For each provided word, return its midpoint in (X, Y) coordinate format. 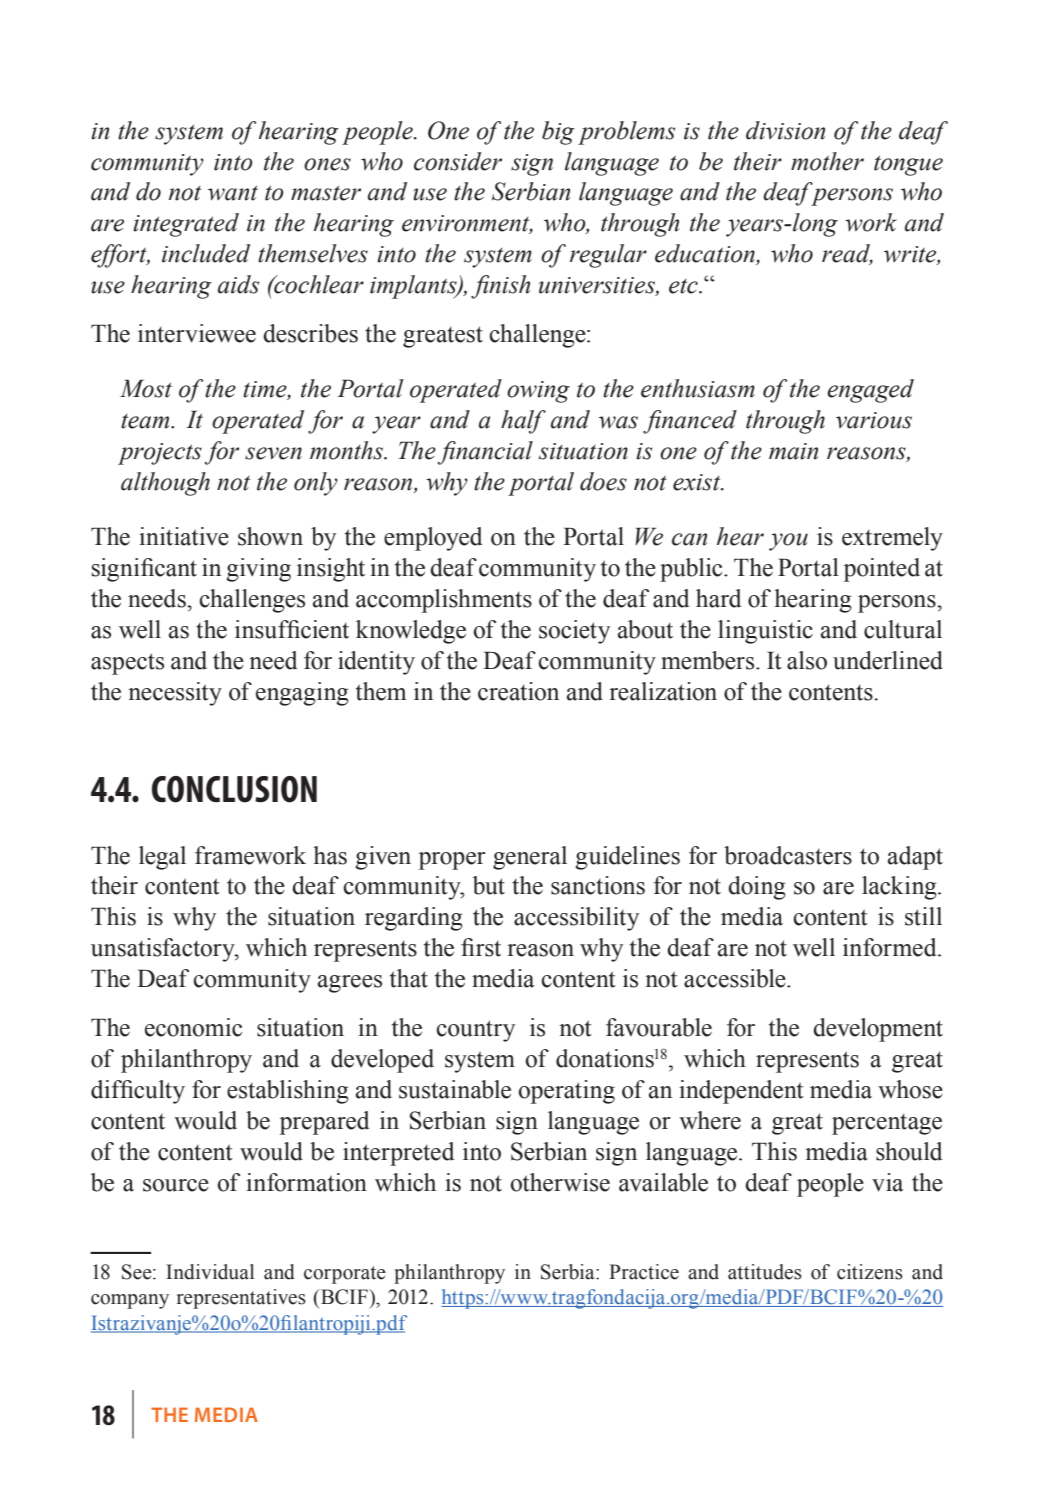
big (558, 133)
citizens (870, 1272)
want (233, 193)
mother (827, 161)
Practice (644, 1272)
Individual (210, 1272)
